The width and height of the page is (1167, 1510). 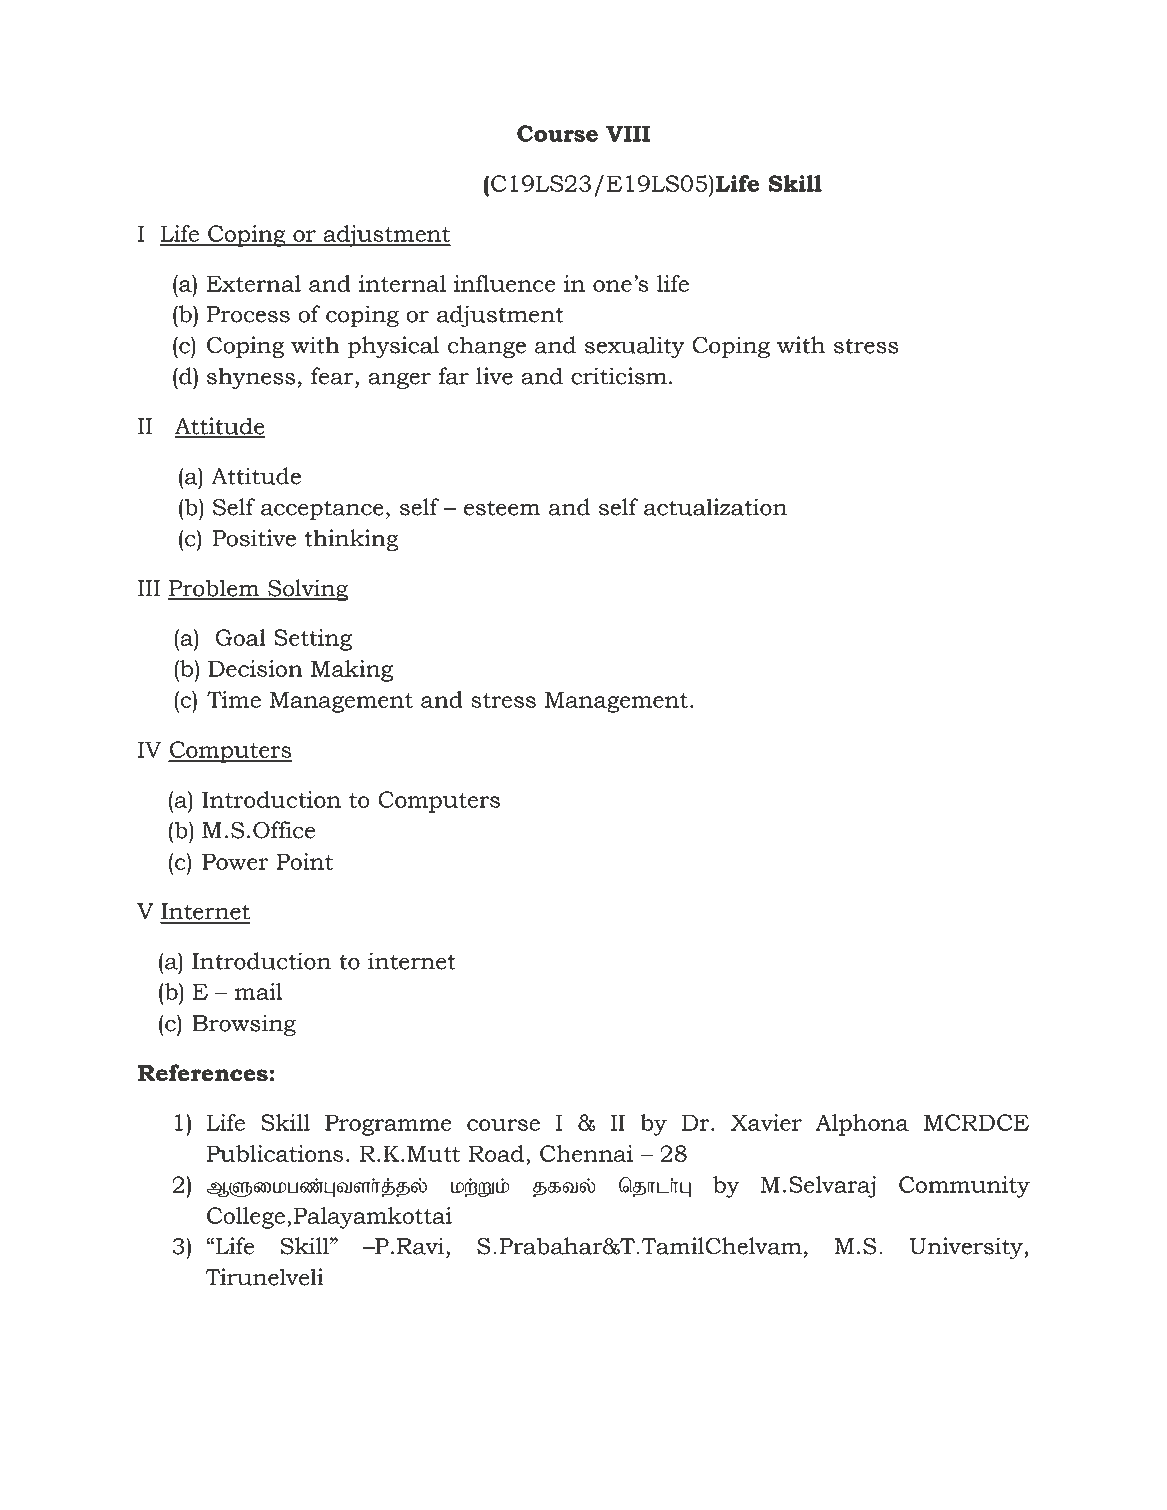 I want to click on VIII, so click(x=628, y=133).
